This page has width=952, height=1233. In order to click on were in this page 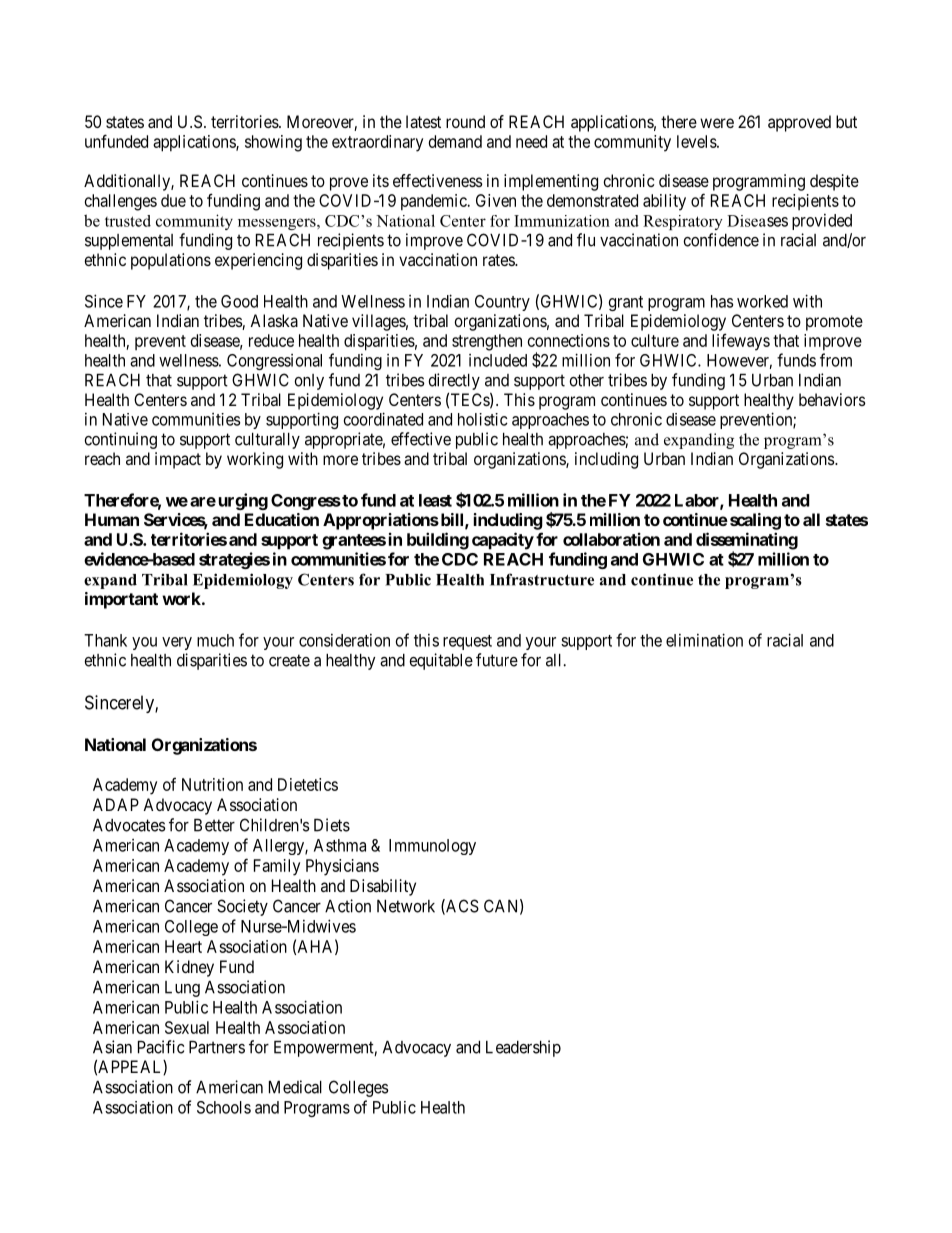, I will do `click(717, 123)`.
